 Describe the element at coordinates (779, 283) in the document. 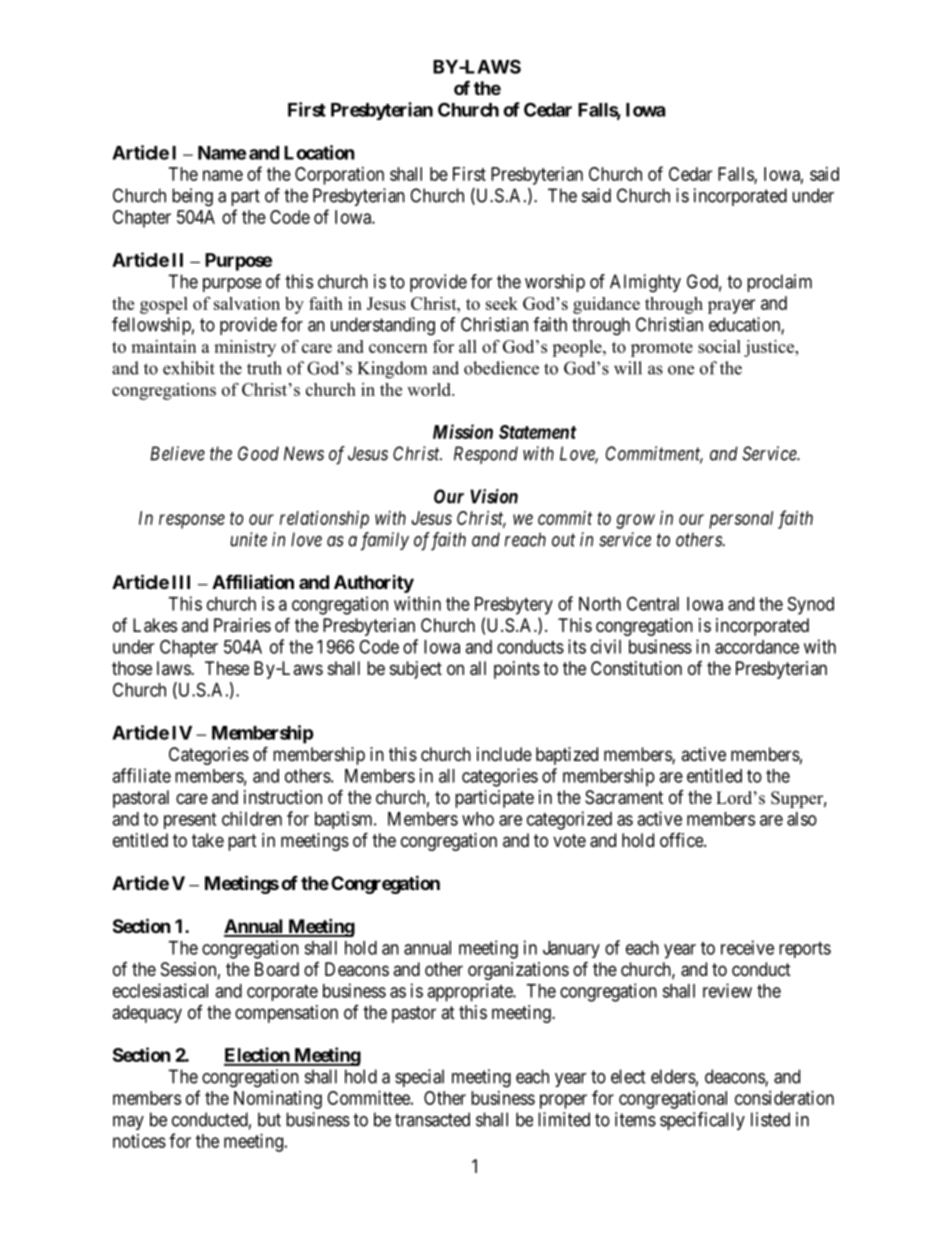

I see `proclaim` at that location.
